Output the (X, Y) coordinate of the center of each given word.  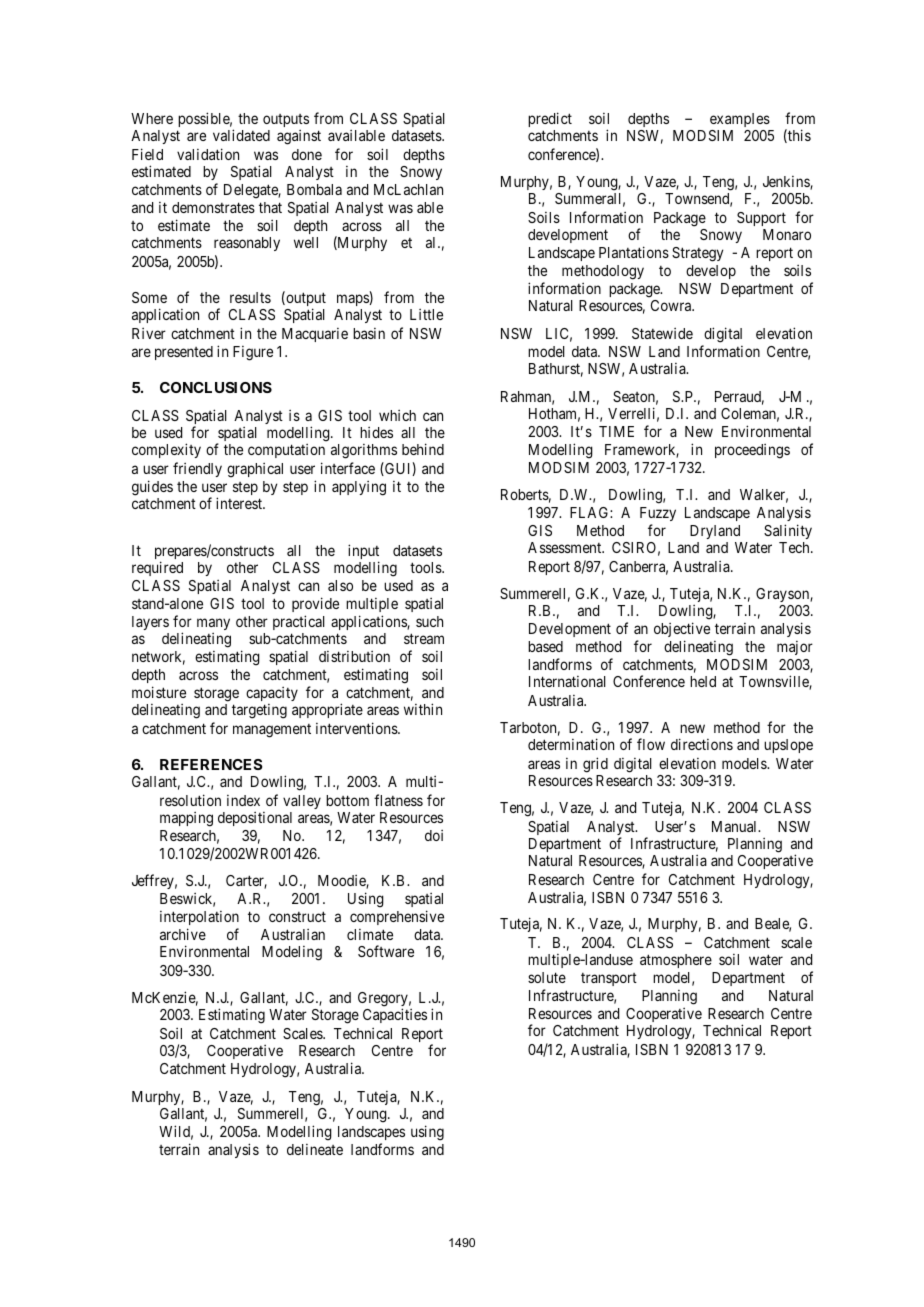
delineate (315, 1149)
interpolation (199, 920)
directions (702, 744)
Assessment (566, 547)
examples (740, 120)
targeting (259, 711)
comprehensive (397, 917)
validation (208, 154)
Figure (253, 353)
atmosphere (676, 961)
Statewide (662, 333)
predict (550, 119)
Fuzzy (658, 516)
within (423, 709)
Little (426, 314)
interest (240, 503)
